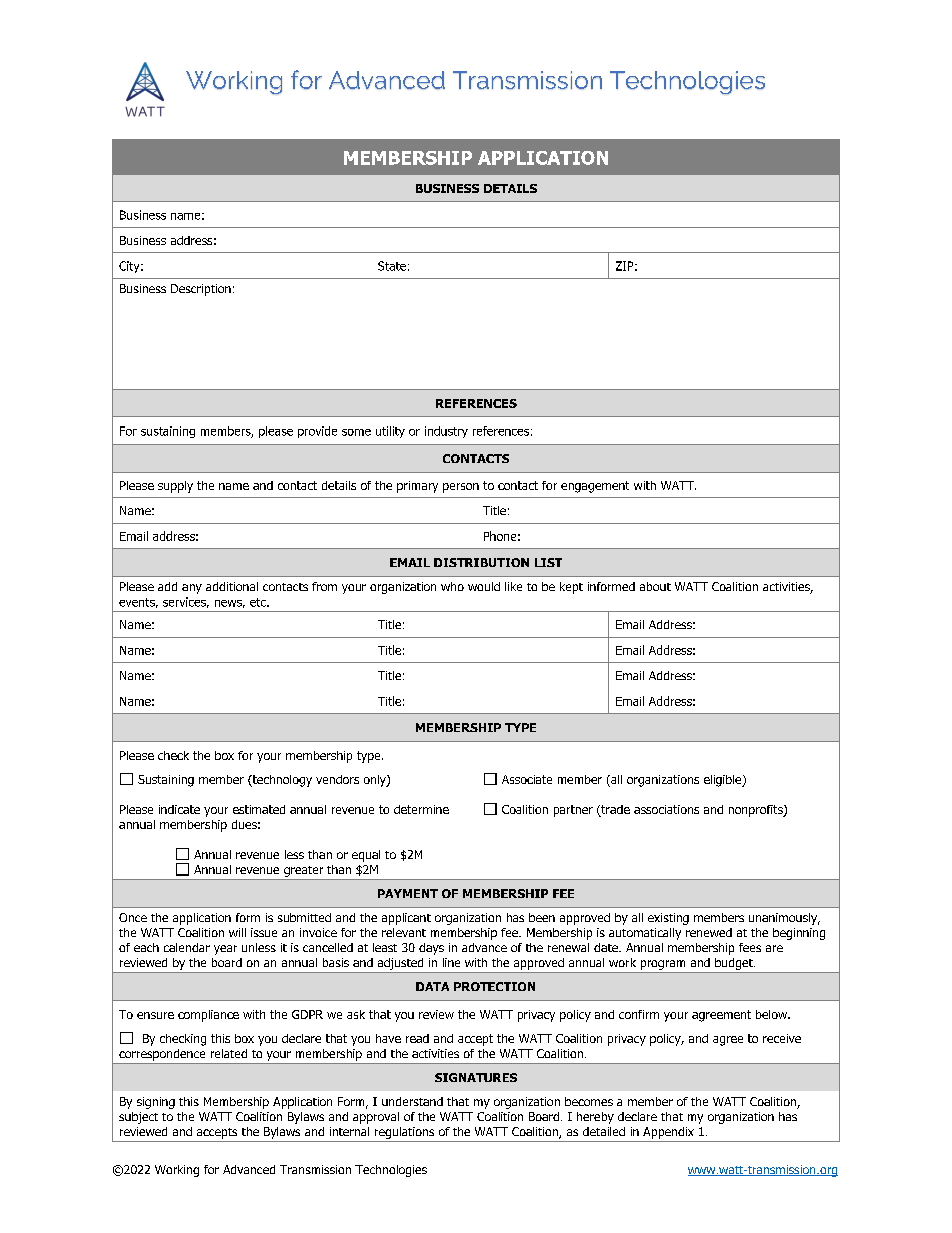 Image resolution: width=952 pixels, height=1233 pixels. What do you see at coordinates (421, 809) in the document?
I see `determine` at bounding box center [421, 809].
